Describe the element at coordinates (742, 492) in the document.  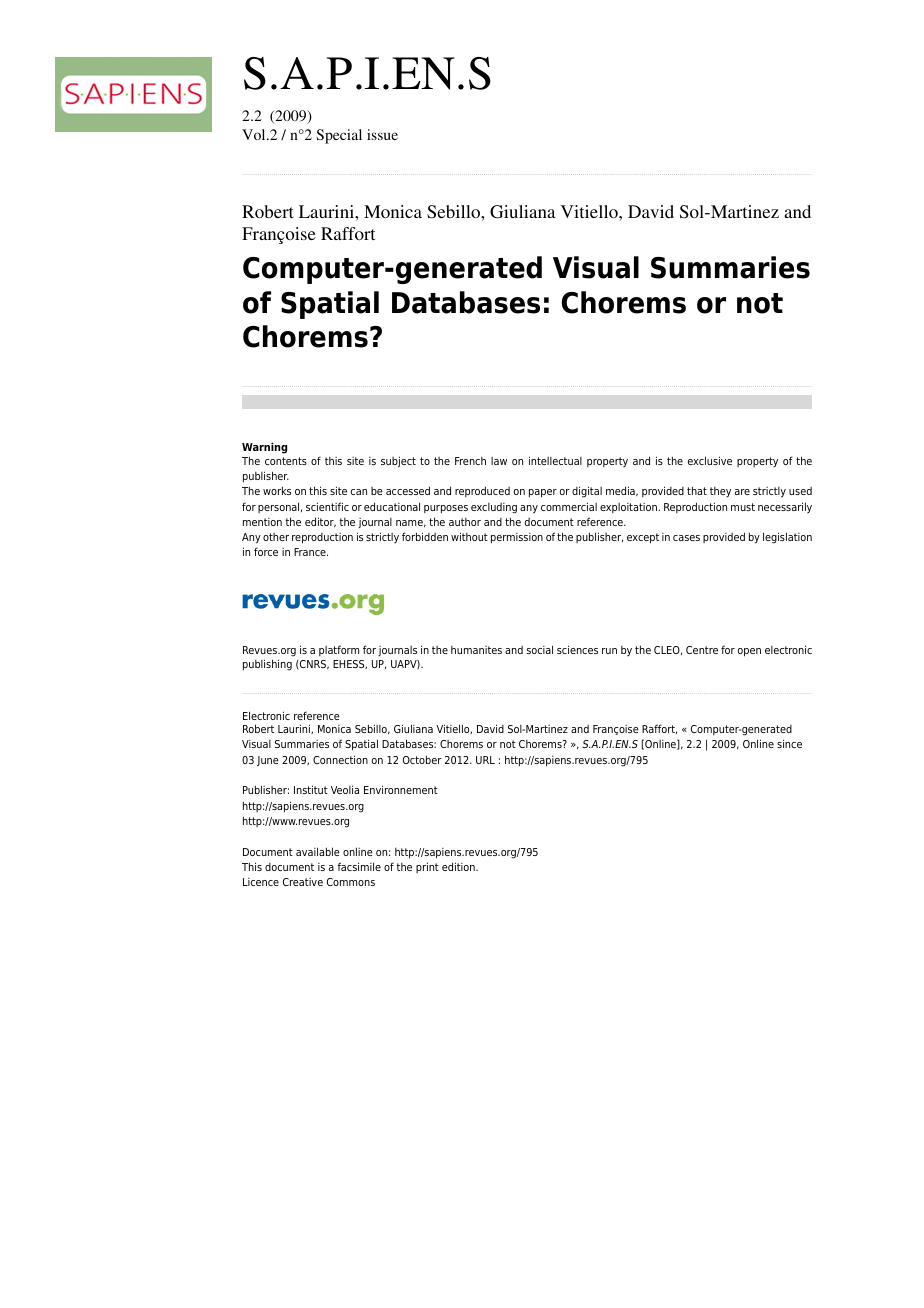
I see `are` at that location.
